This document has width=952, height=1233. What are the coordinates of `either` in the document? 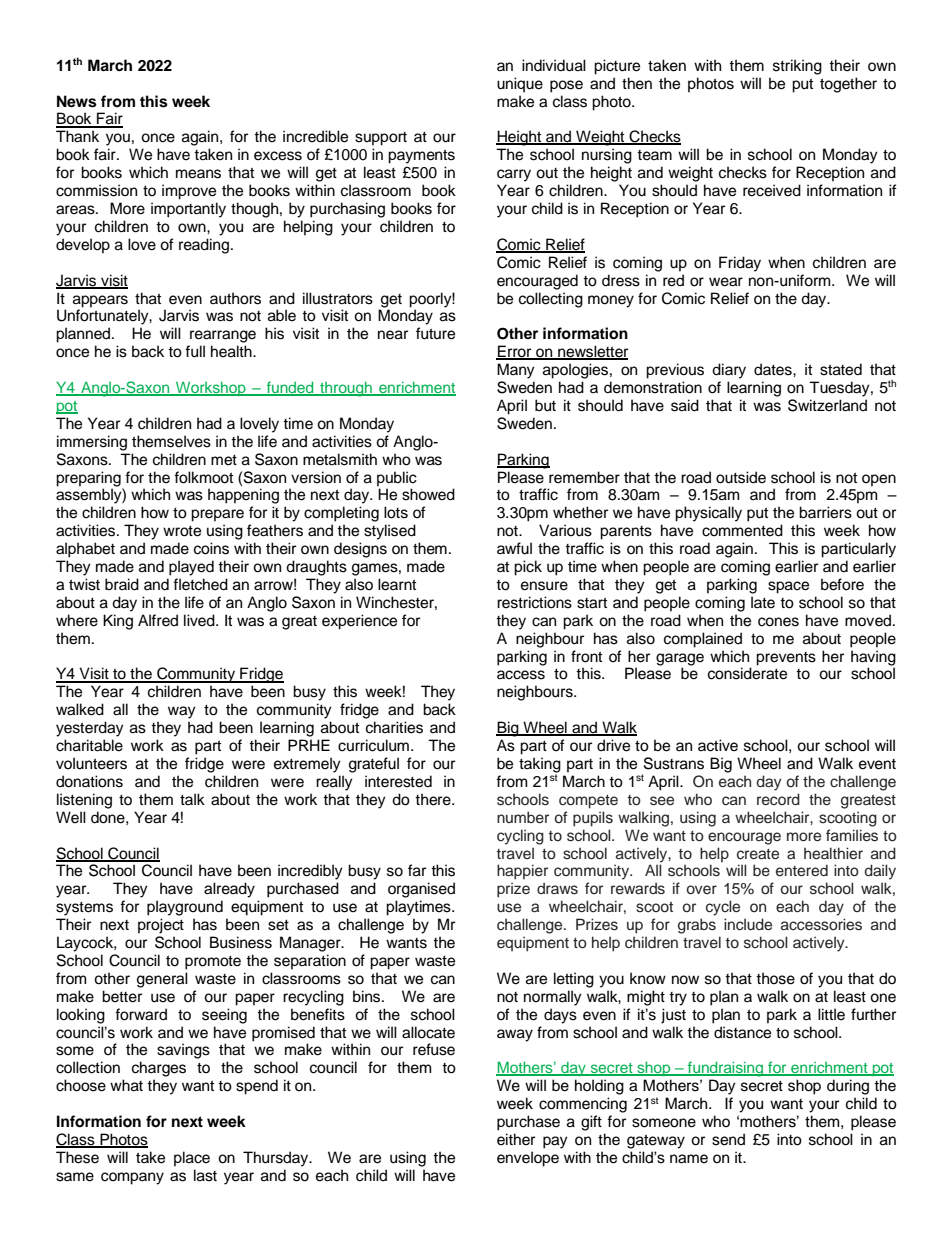 It's located at (516, 1139).
